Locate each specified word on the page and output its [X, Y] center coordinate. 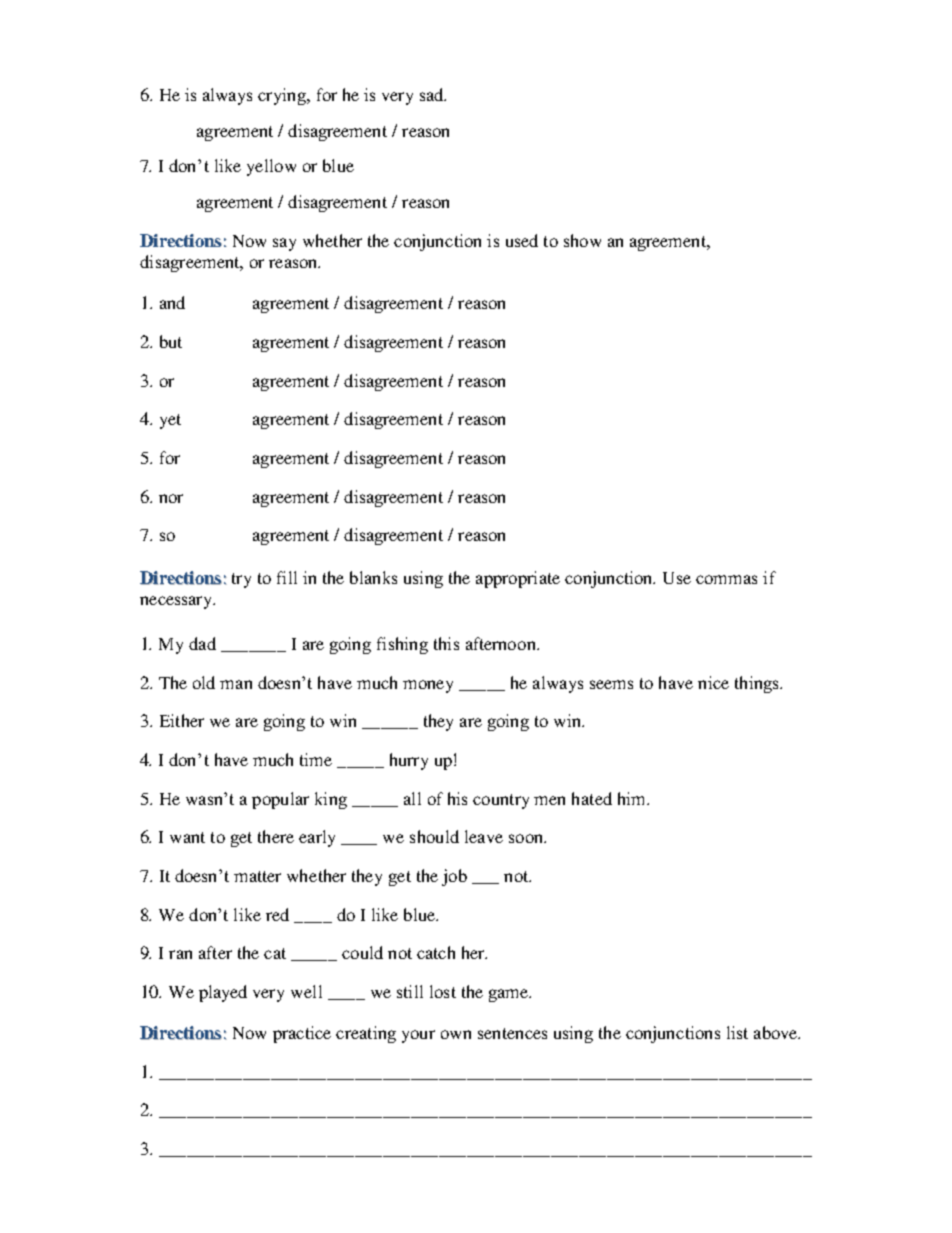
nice [713, 682]
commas [726, 579]
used [522, 240]
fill [287, 577]
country [501, 801]
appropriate [518, 579]
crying [283, 96]
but [171, 341]
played [223, 993]
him [633, 798]
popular [280, 800]
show [582, 240]
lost [443, 991]
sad [433, 94]
